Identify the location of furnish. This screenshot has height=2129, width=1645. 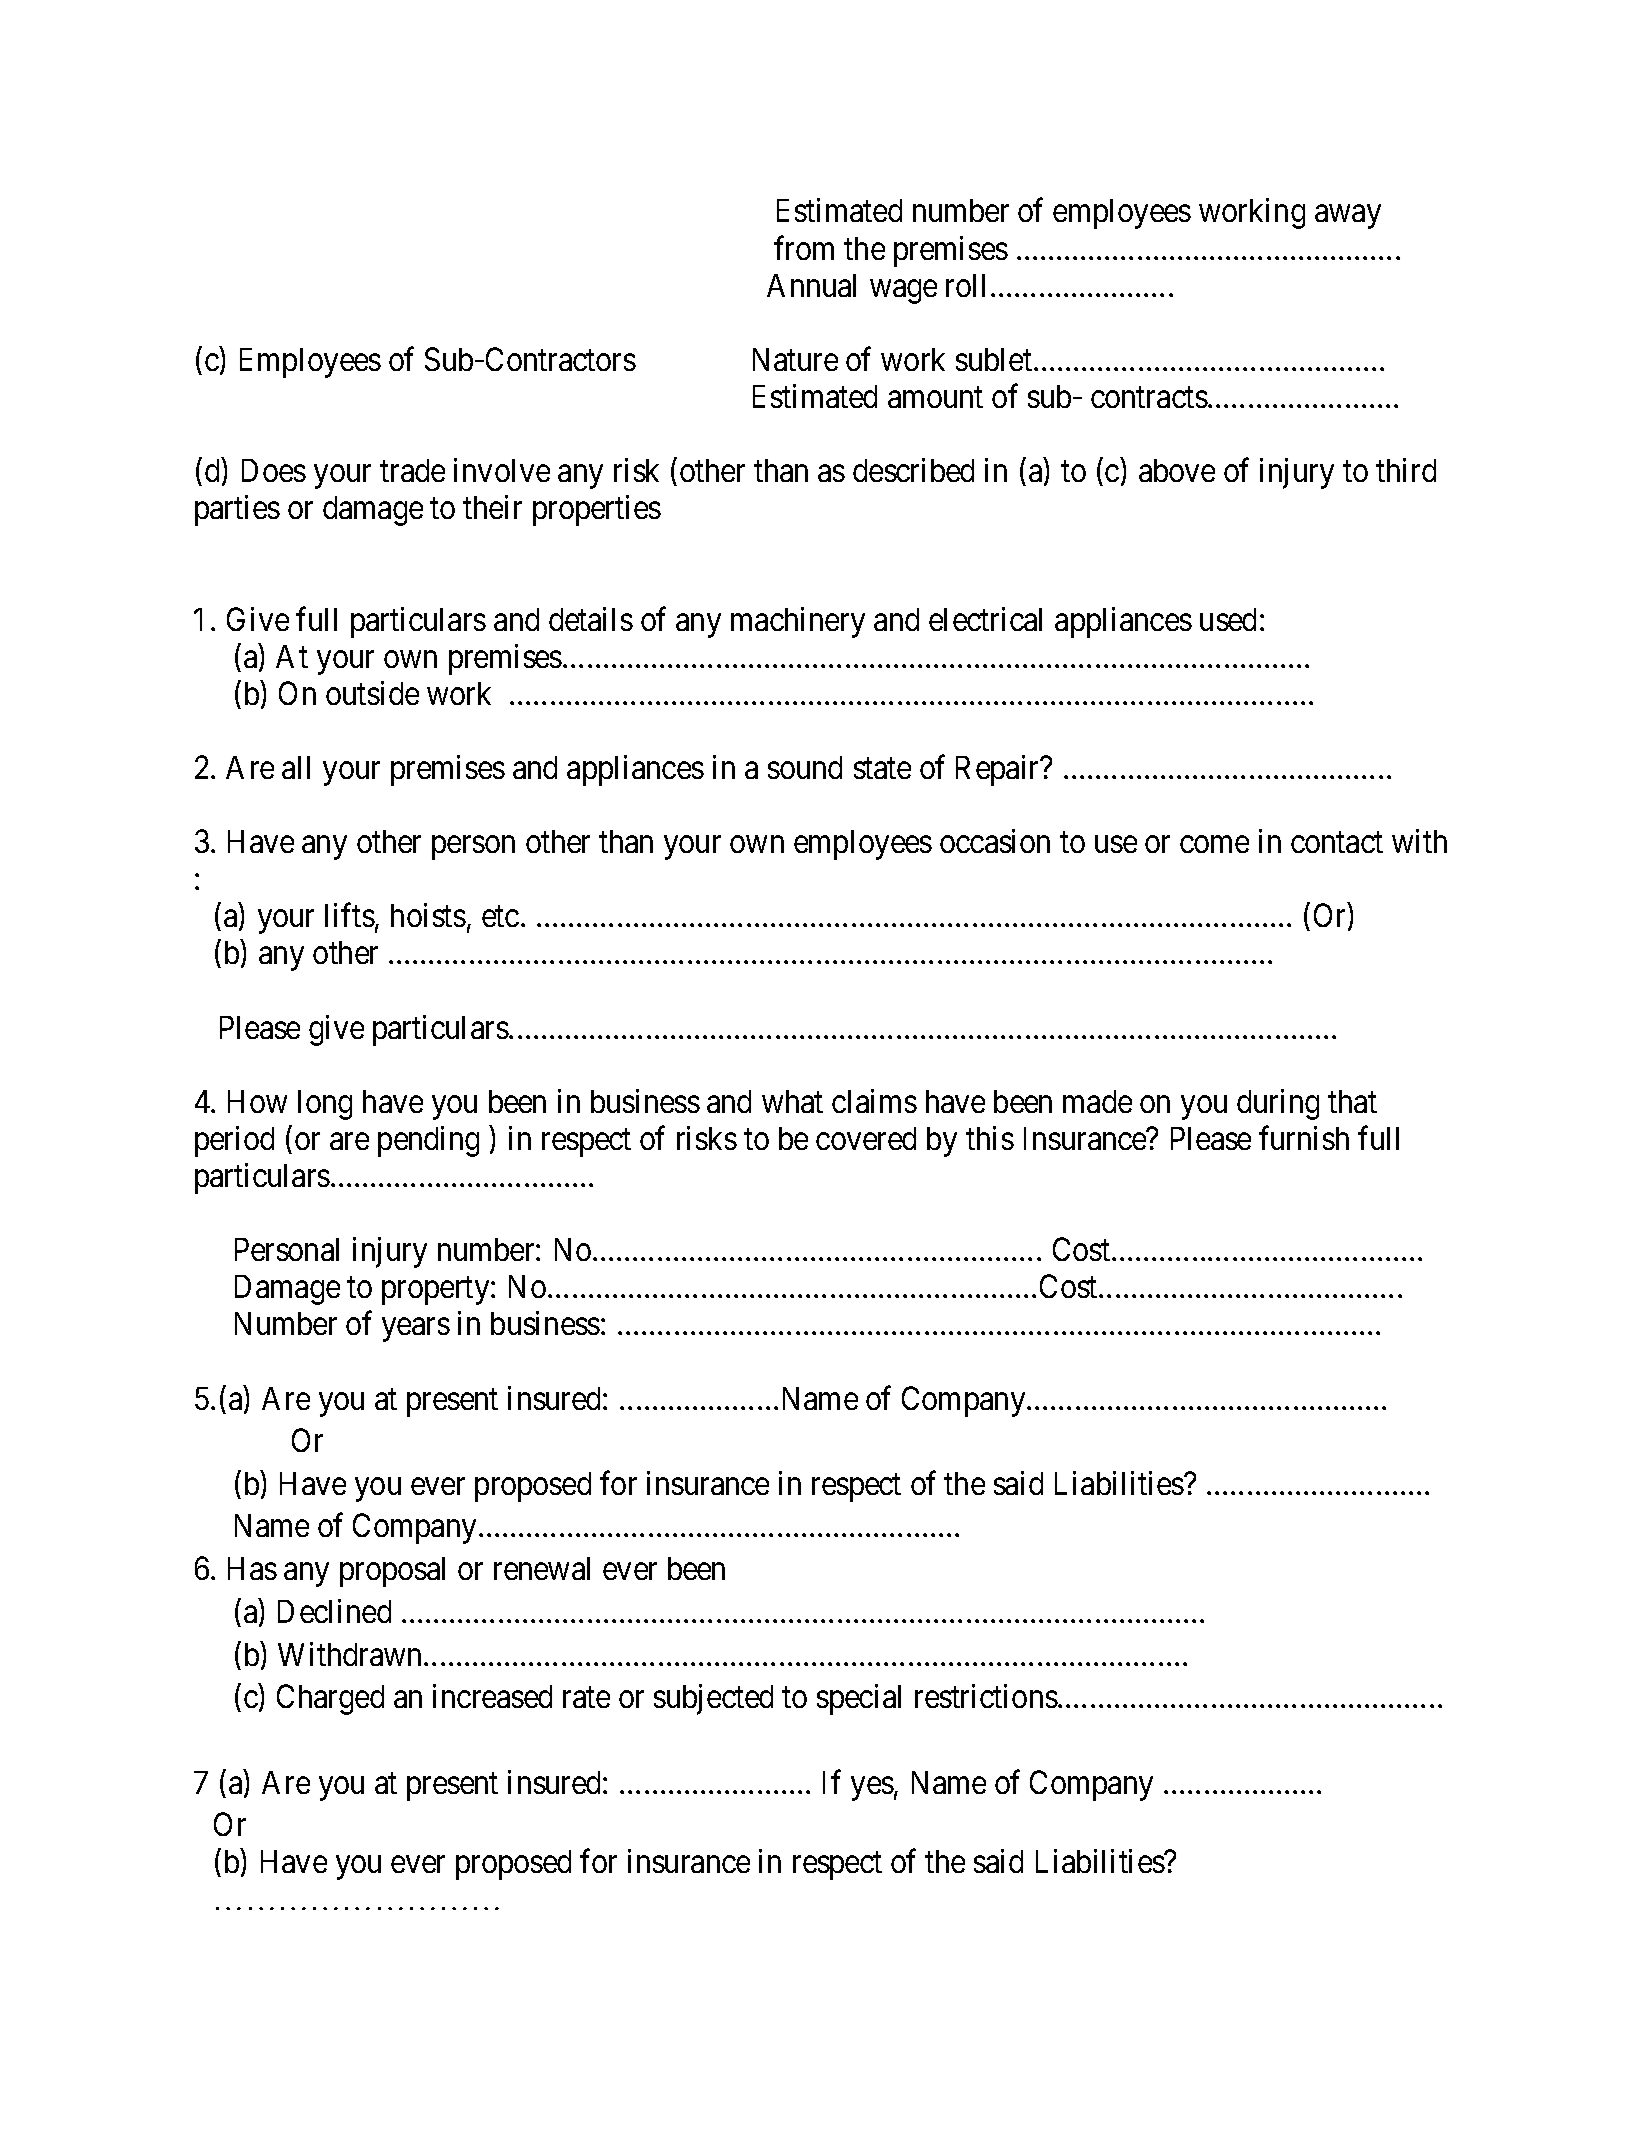
(1304, 1138).
